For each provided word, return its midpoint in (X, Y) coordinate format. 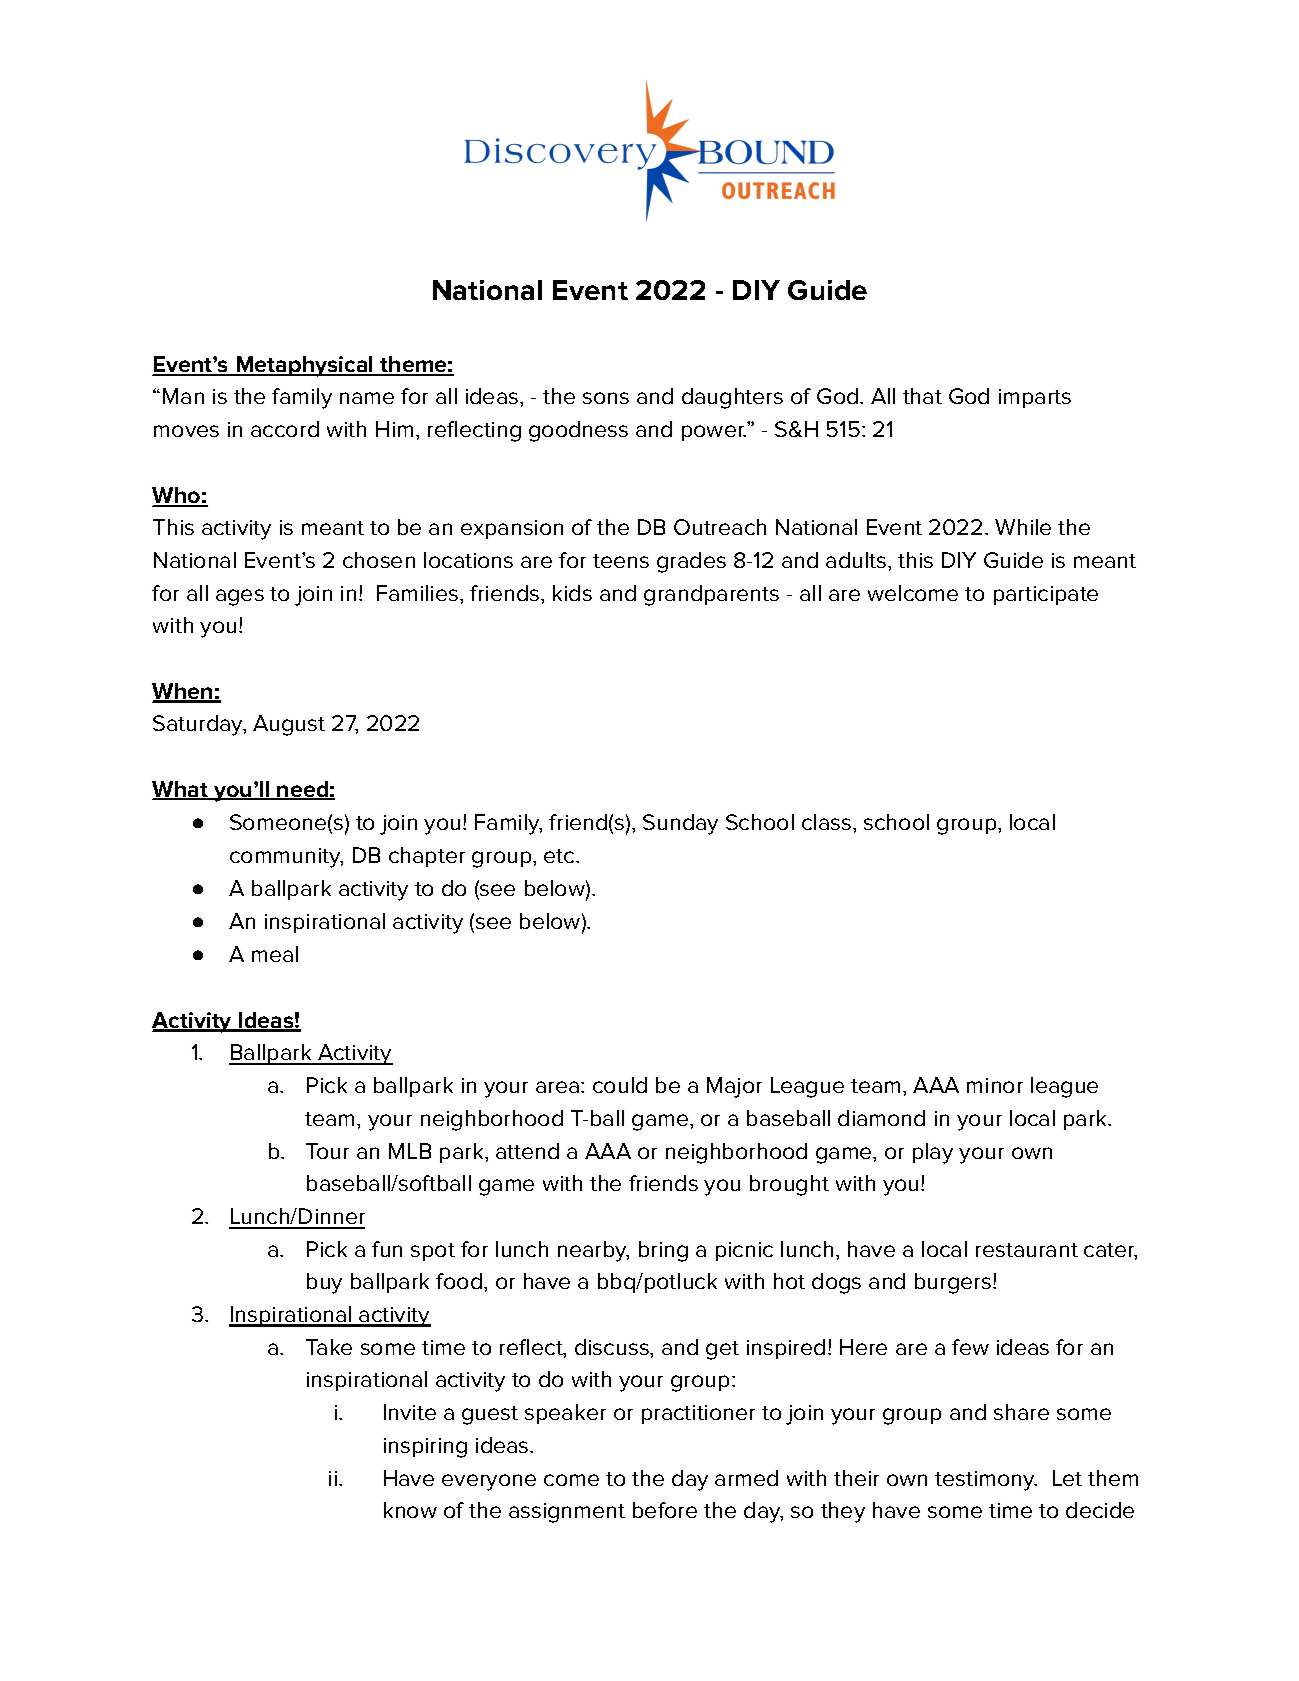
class (826, 822)
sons (606, 398)
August (289, 725)
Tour (327, 1151)
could (620, 1085)
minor (995, 1085)
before (665, 1510)
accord (285, 429)
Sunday (680, 824)
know (410, 1510)
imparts (1035, 398)
